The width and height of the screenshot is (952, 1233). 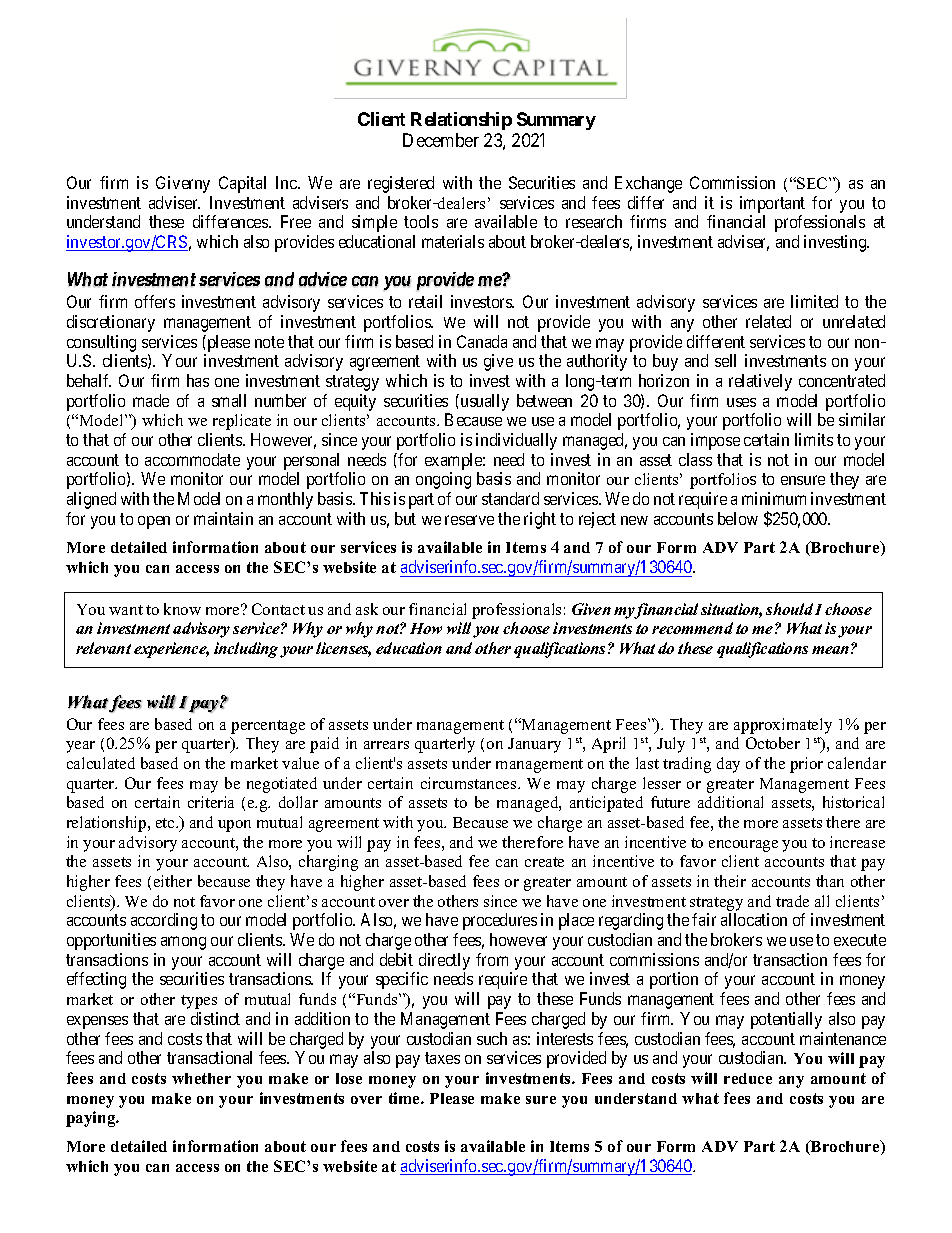 I want to click on whether, so click(x=201, y=1078).
